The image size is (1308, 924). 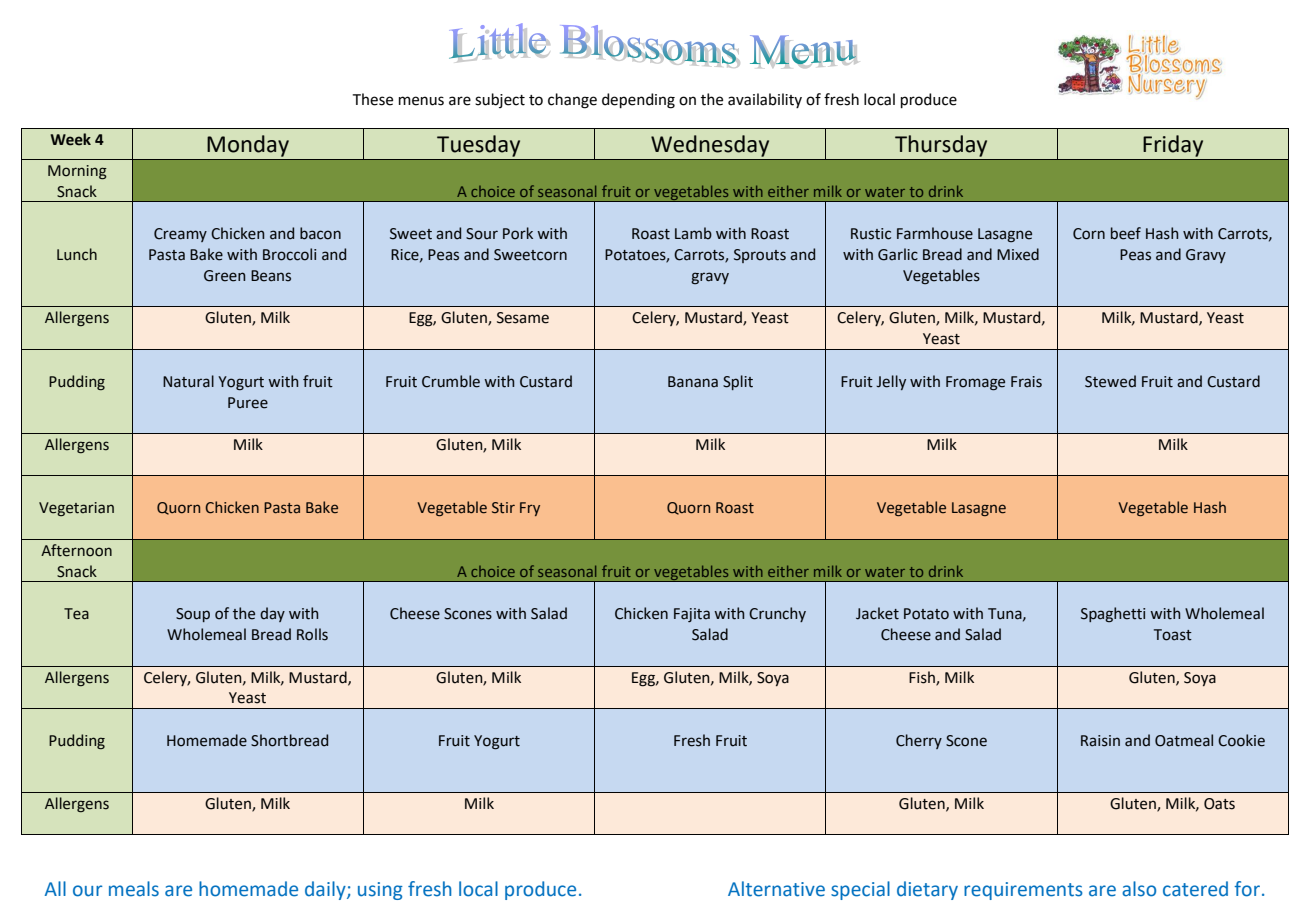 What do you see at coordinates (777, 614) in the document?
I see `Crunchy` at bounding box center [777, 614].
